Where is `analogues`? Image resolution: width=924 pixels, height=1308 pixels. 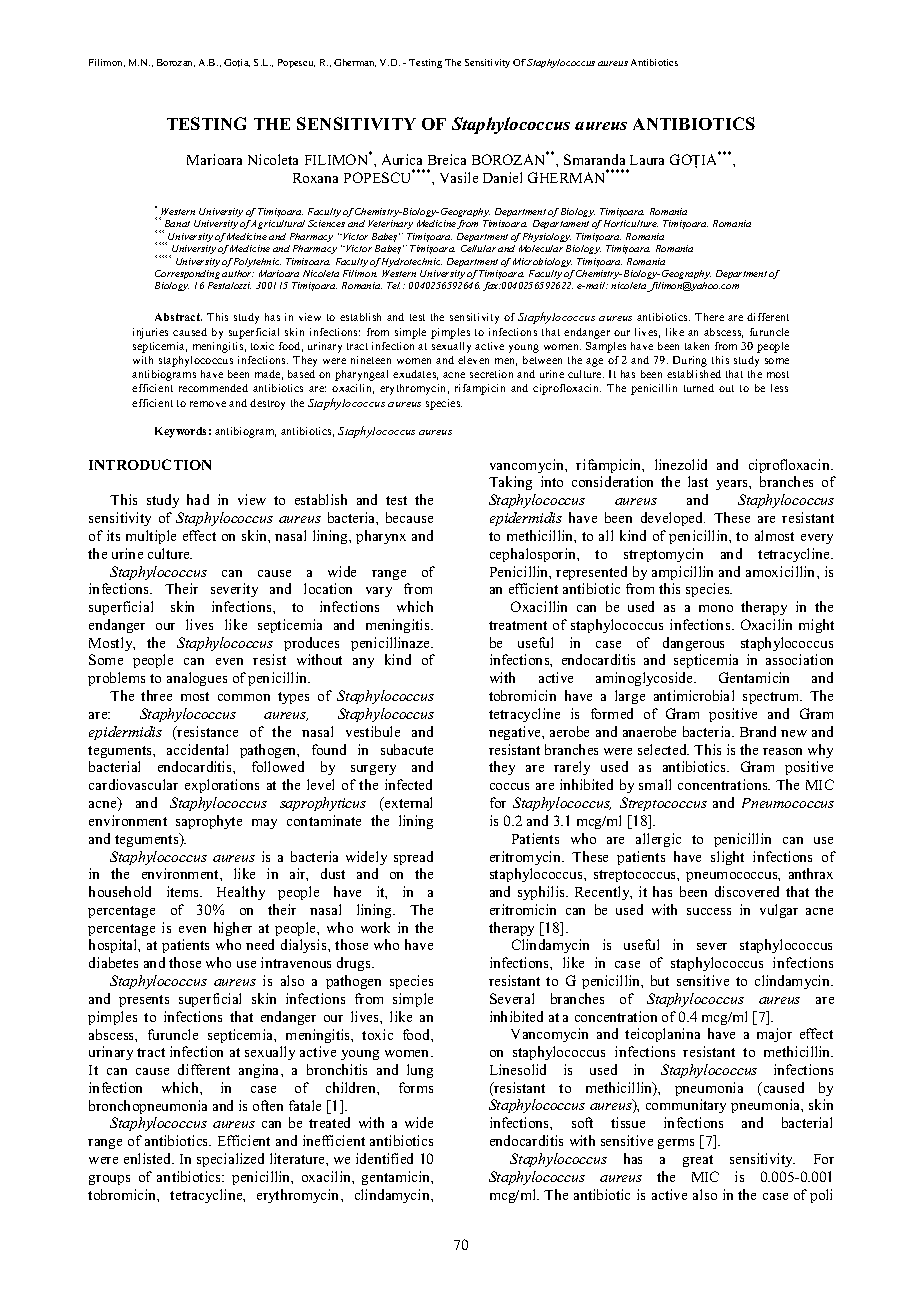
analogues is located at coordinates (197, 679).
